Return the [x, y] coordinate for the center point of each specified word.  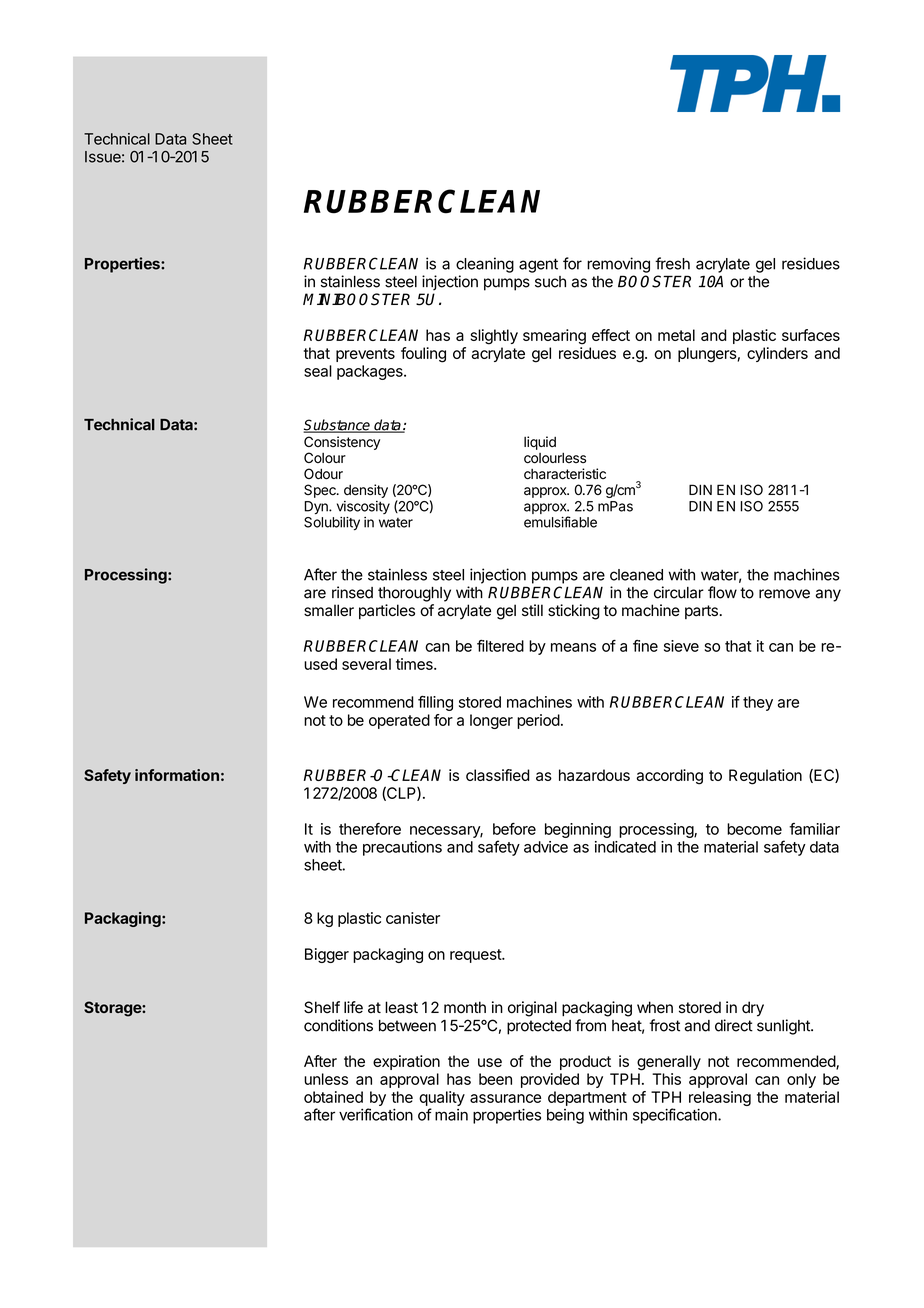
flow [722, 592]
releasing [720, 1100]
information [177, 775]
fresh [672, 263]
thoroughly [414, 594]
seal [318, 371]
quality [442, 1098]
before [514, 829]
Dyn [317, 507]
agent [538, 265]
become [754, 829]
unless [326, 1079]
